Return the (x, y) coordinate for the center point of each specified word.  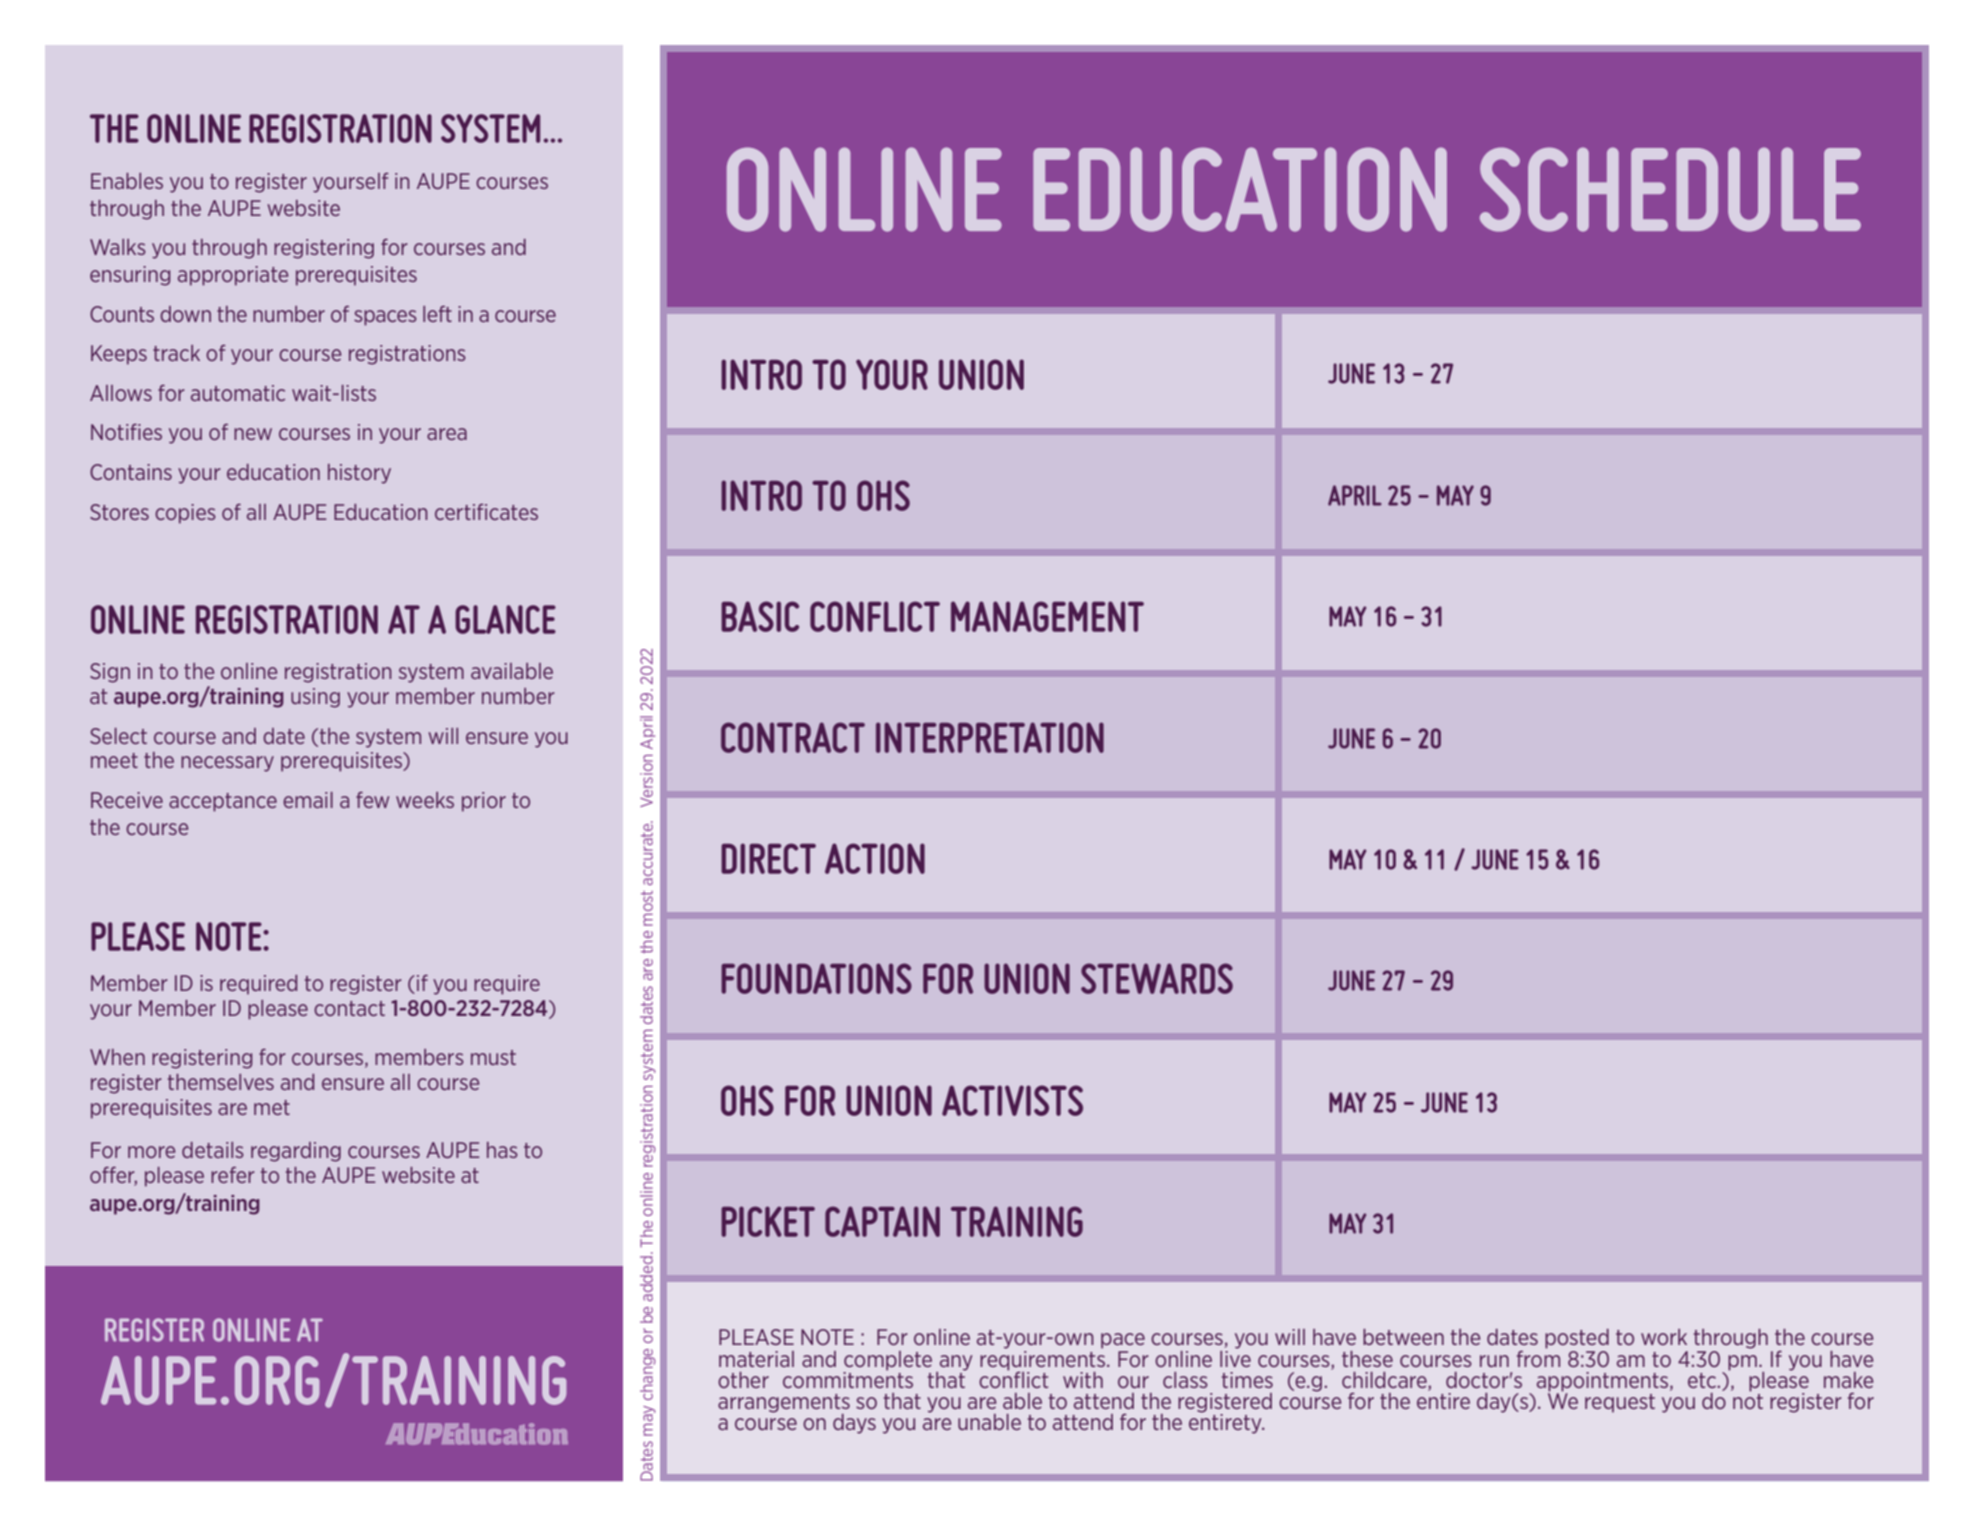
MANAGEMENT (1047, 616)
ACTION (875, 858)
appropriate (233, 276)
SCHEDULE (1670, 189)
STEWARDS (1157, 978)
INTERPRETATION (990, 737)
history (359, 474)
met (272, 1107)
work (1664, 1337)
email (308, 800)
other (743, 1380)
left (437, 314)
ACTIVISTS (1012, 1100)
